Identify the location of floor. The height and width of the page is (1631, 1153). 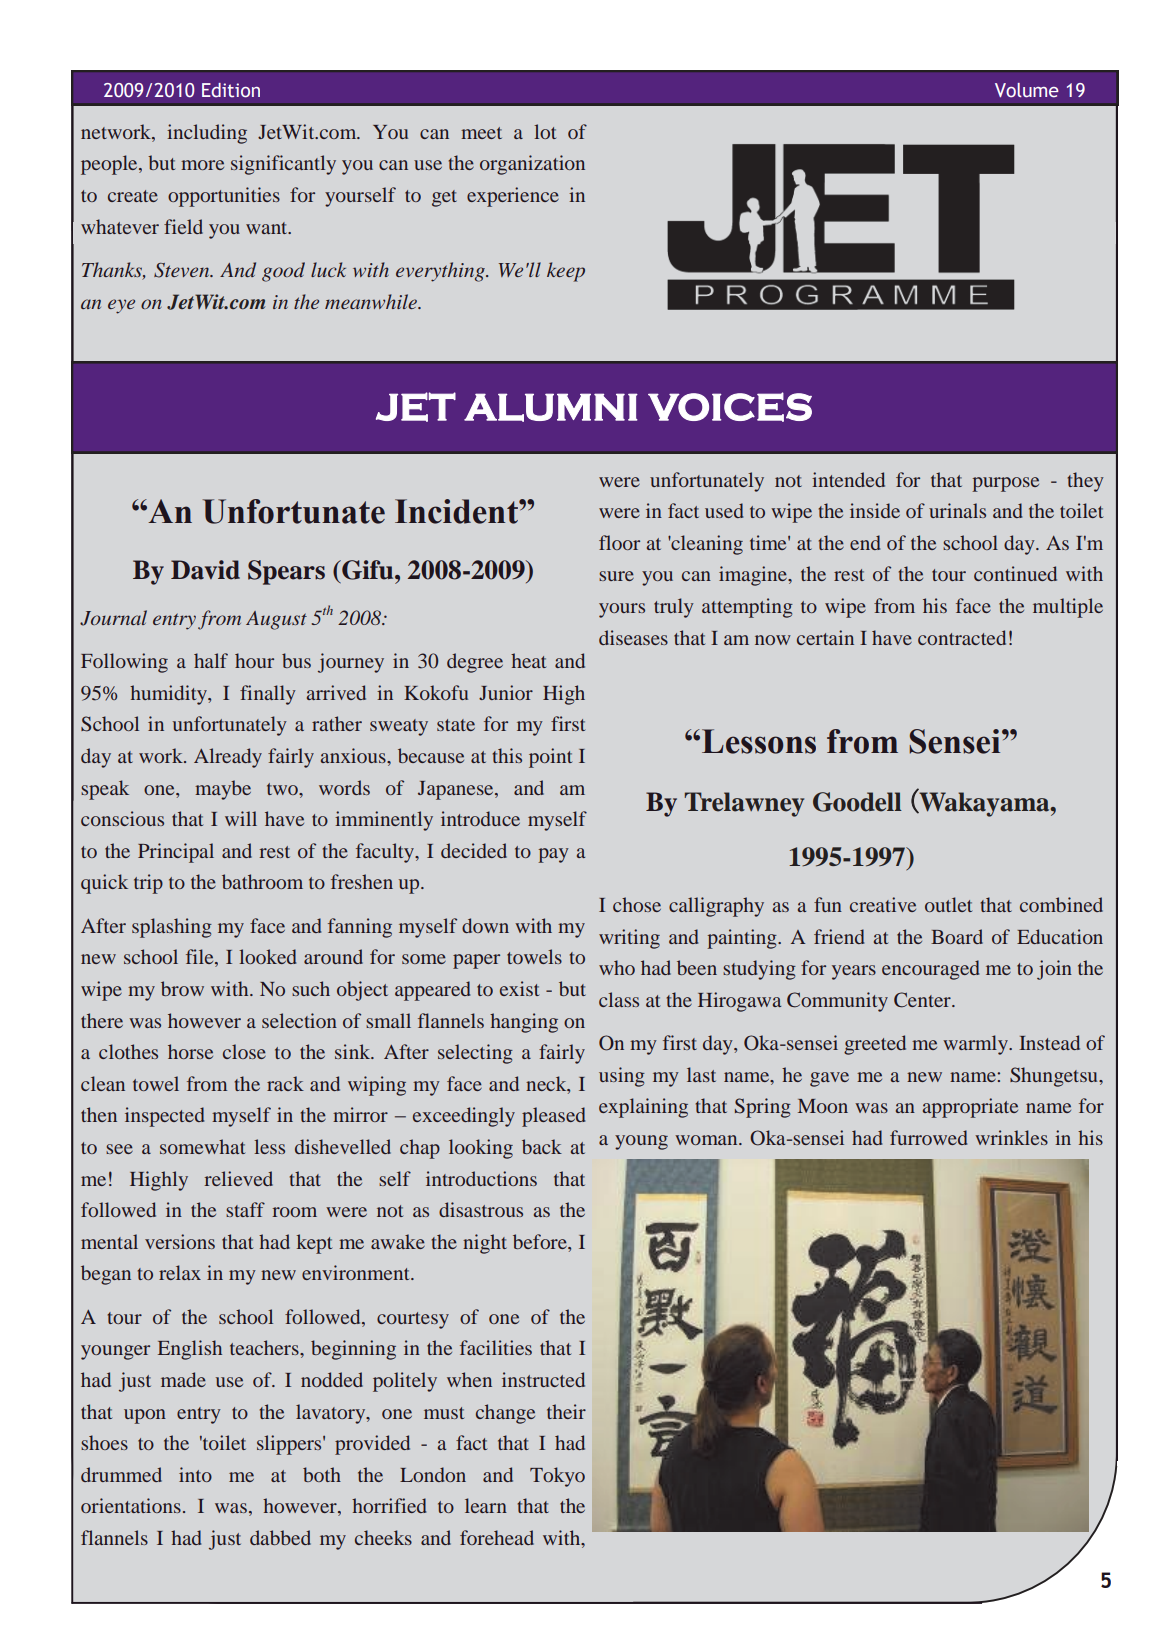
(619, 542).
